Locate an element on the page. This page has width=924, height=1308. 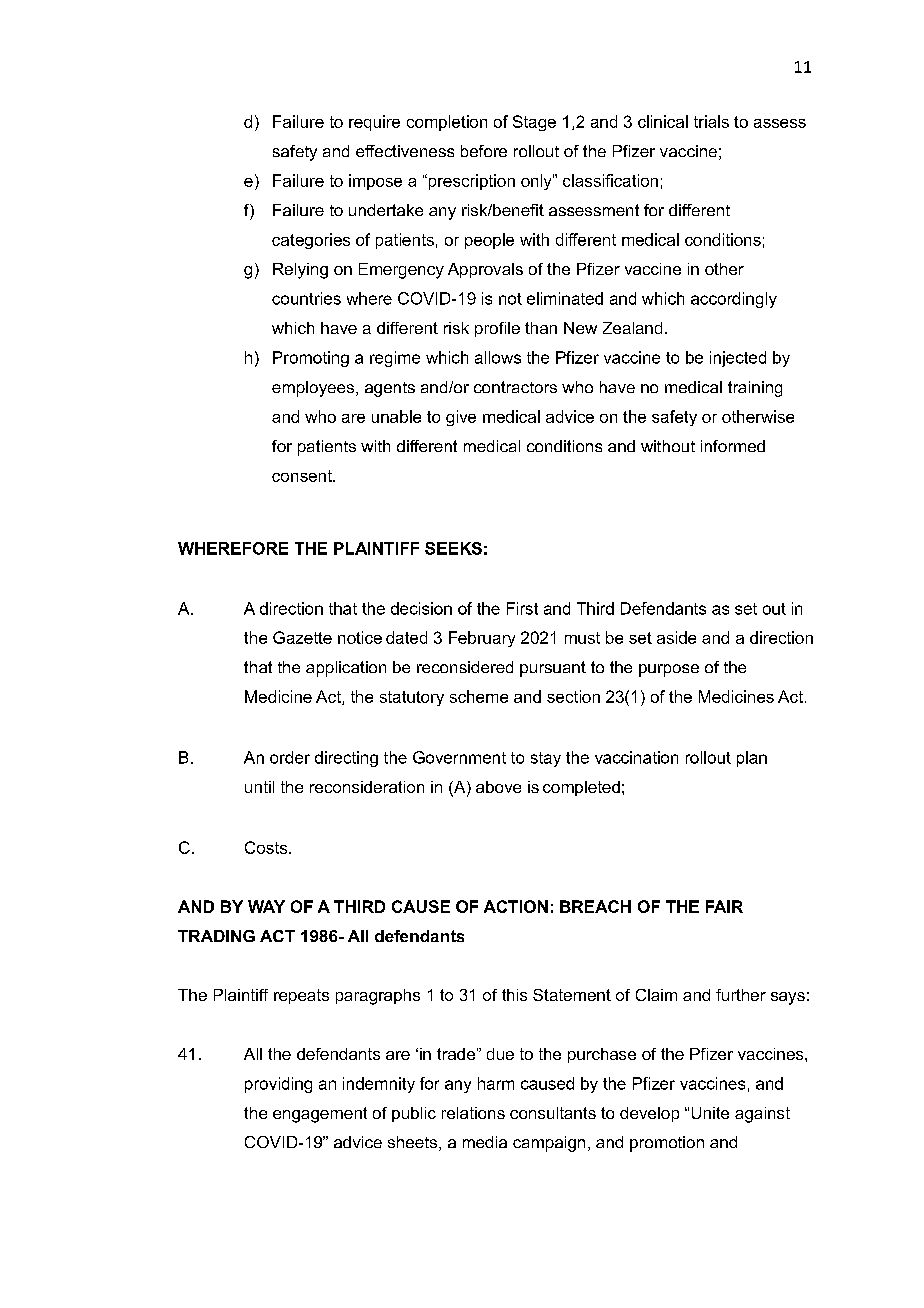
Gazette is located at coordinates (302, 637).
